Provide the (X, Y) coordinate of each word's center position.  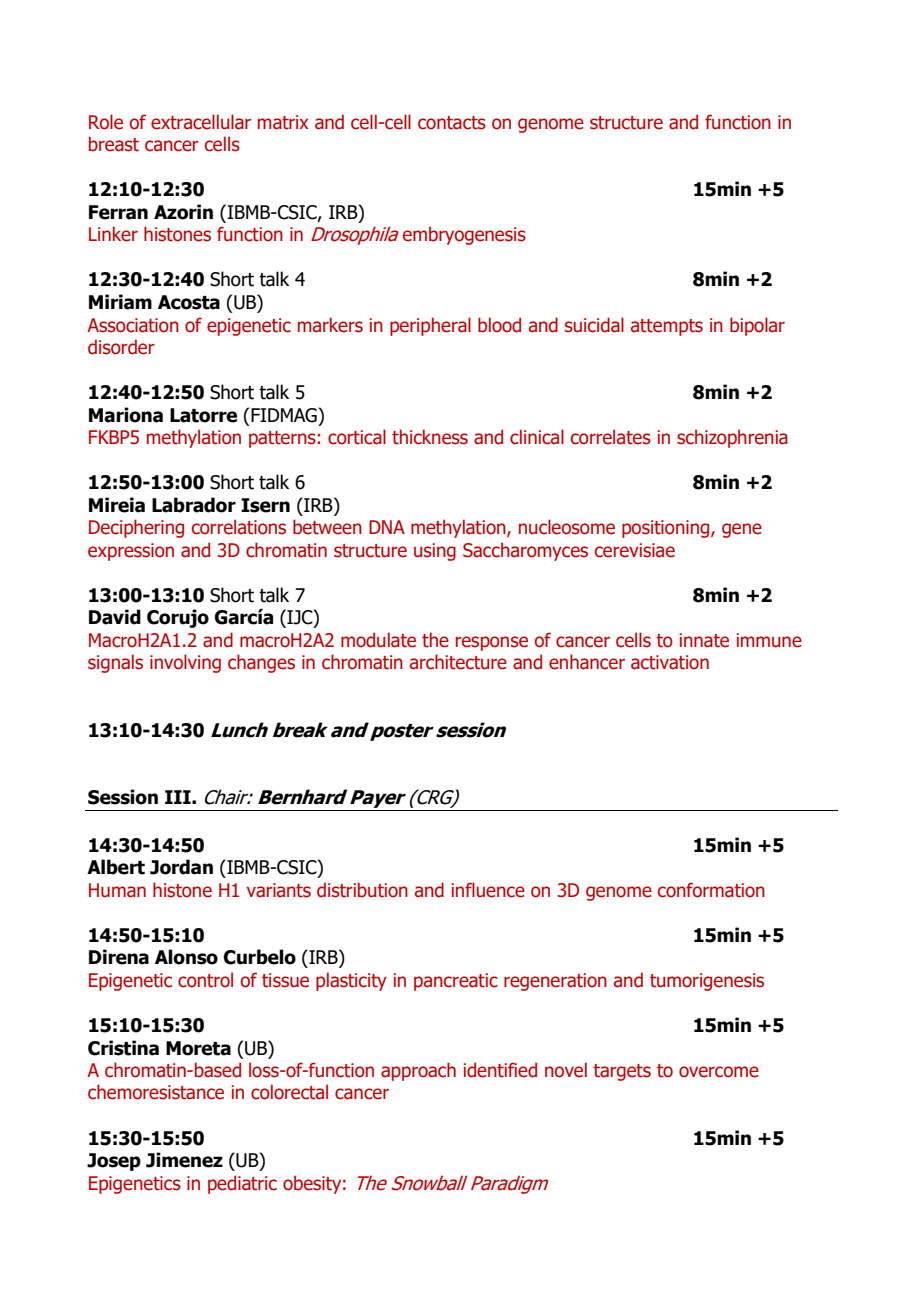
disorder (121, 347)
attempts (667, 327)
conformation (711, 890)
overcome (719, 1072)
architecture (458, 662)
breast (114, 144)
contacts (452, 123)
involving (185, 663)
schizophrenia (732, 438)
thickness (430, 437)
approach (418, 1071)
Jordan (181, 867)
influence (488, 890)
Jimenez (184, 1160)
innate (704, 640)
